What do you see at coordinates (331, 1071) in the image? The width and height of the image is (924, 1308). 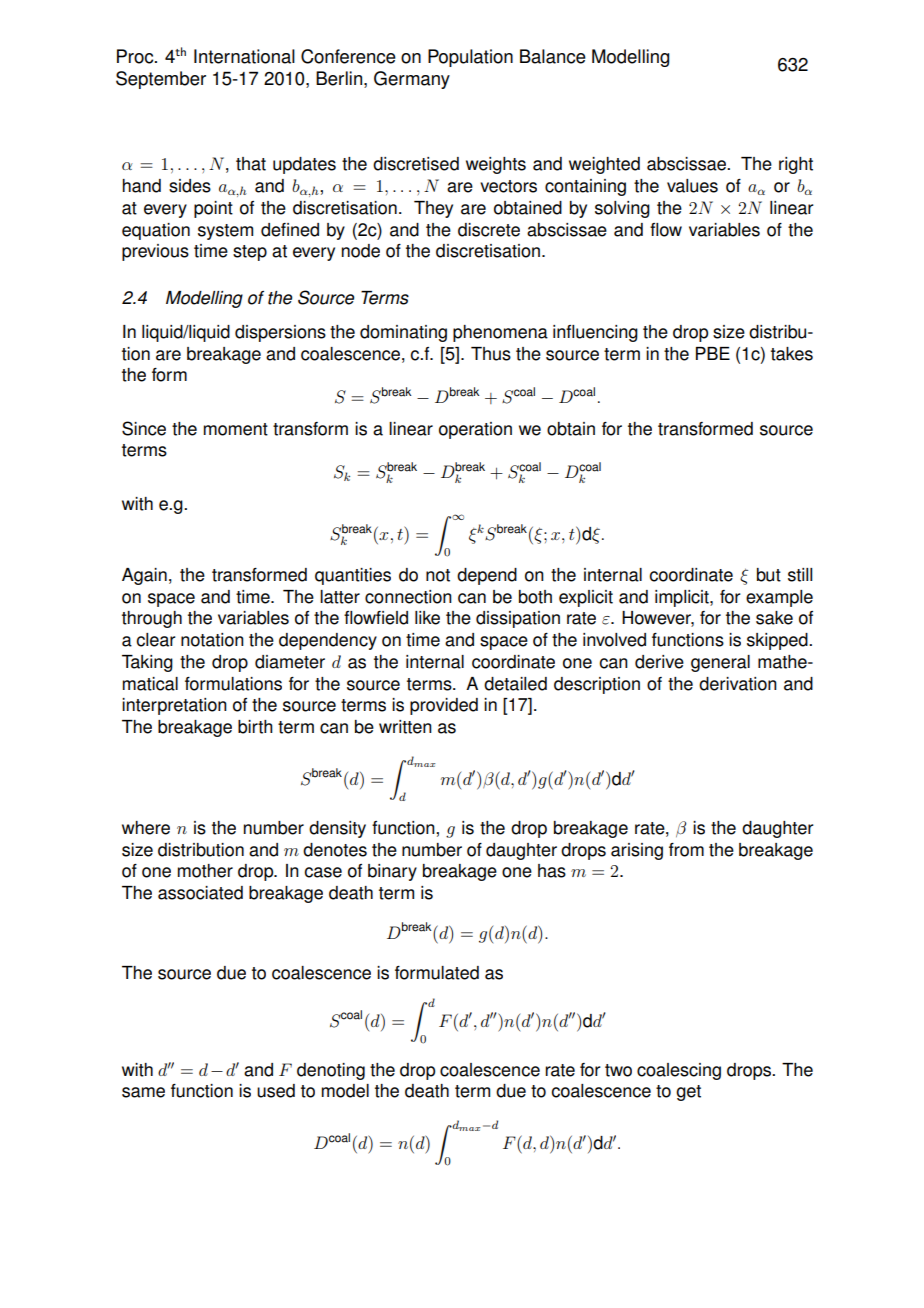 I see `denoting` at bounding box center [331, 1071].
